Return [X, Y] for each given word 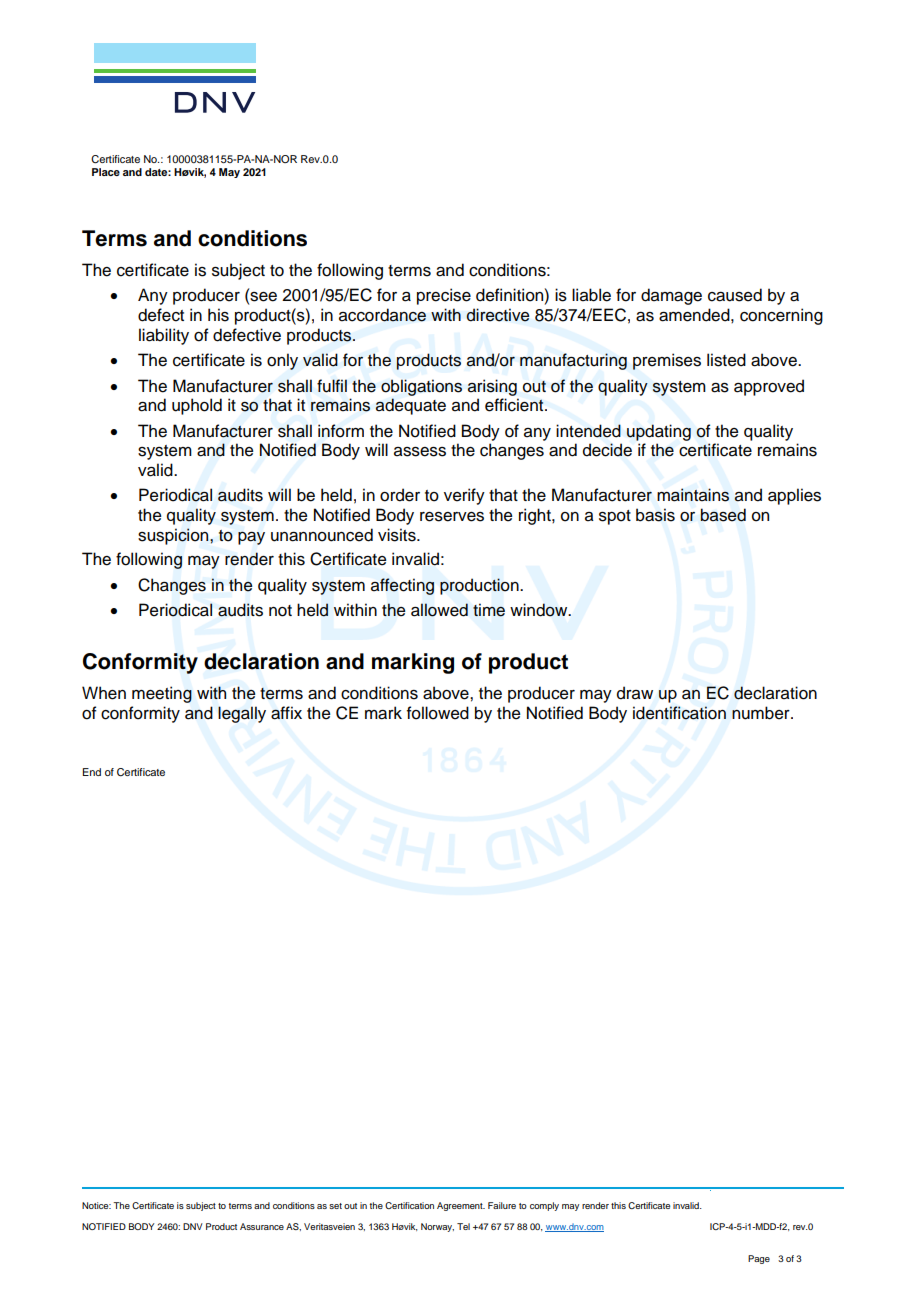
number [762, 713]
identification [679, 713]
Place [106, 172]
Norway [437, 1227]
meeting [162, 694]
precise [444, 296]
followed [438, 713]
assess [420, 452]
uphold [197, 406]
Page [759, 1259]
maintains [693, 495]
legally [242, 714]
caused [735, 295]
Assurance [262, 1226]
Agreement [461, 1206]
